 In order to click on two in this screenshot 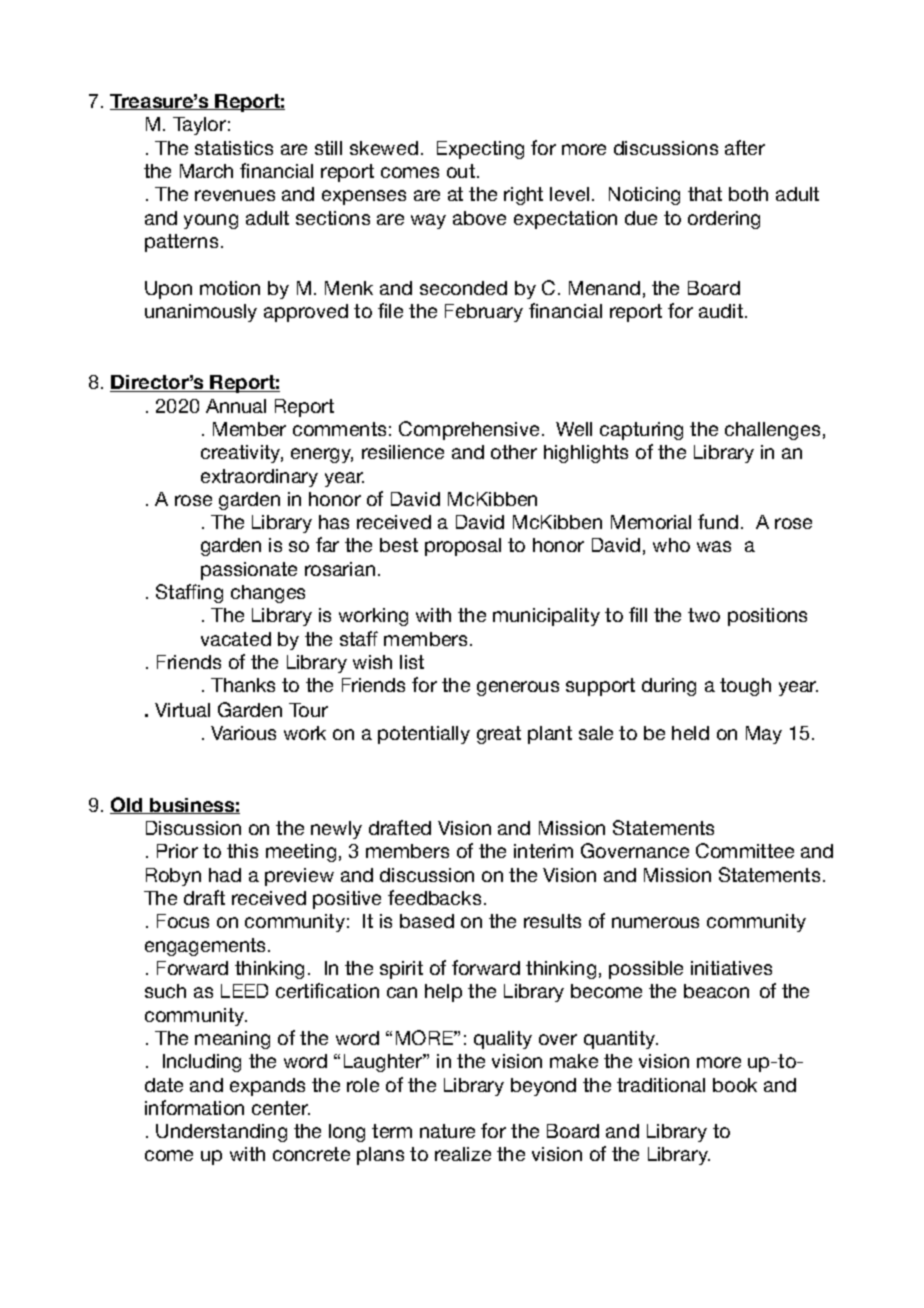, I will do `click(704, 615)`.
